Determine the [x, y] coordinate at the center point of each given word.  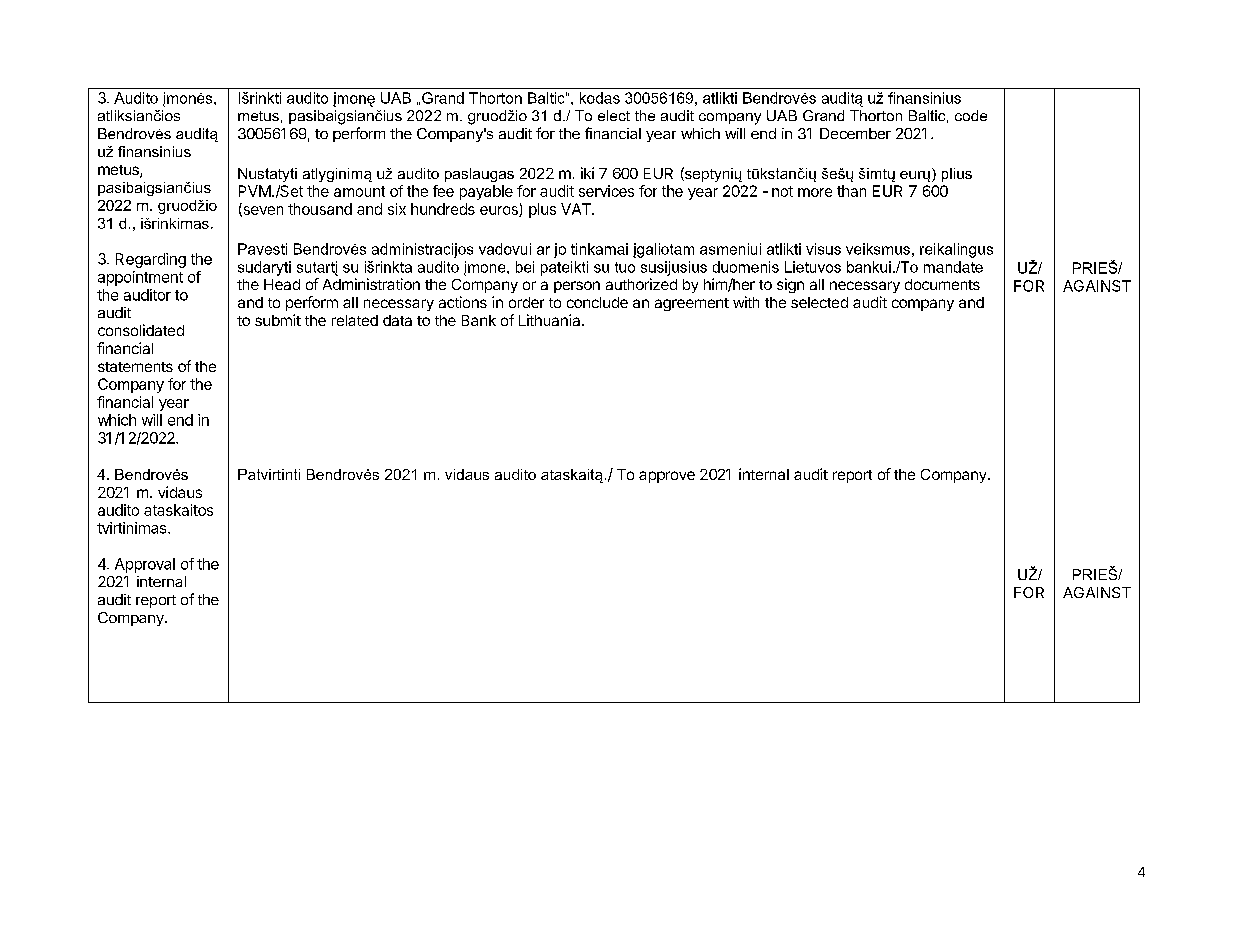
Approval [145, 565]
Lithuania [551, 320]
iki [587, 173]
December [855, 133]
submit [278, 320]
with [746, 302]
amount [359, 191]
